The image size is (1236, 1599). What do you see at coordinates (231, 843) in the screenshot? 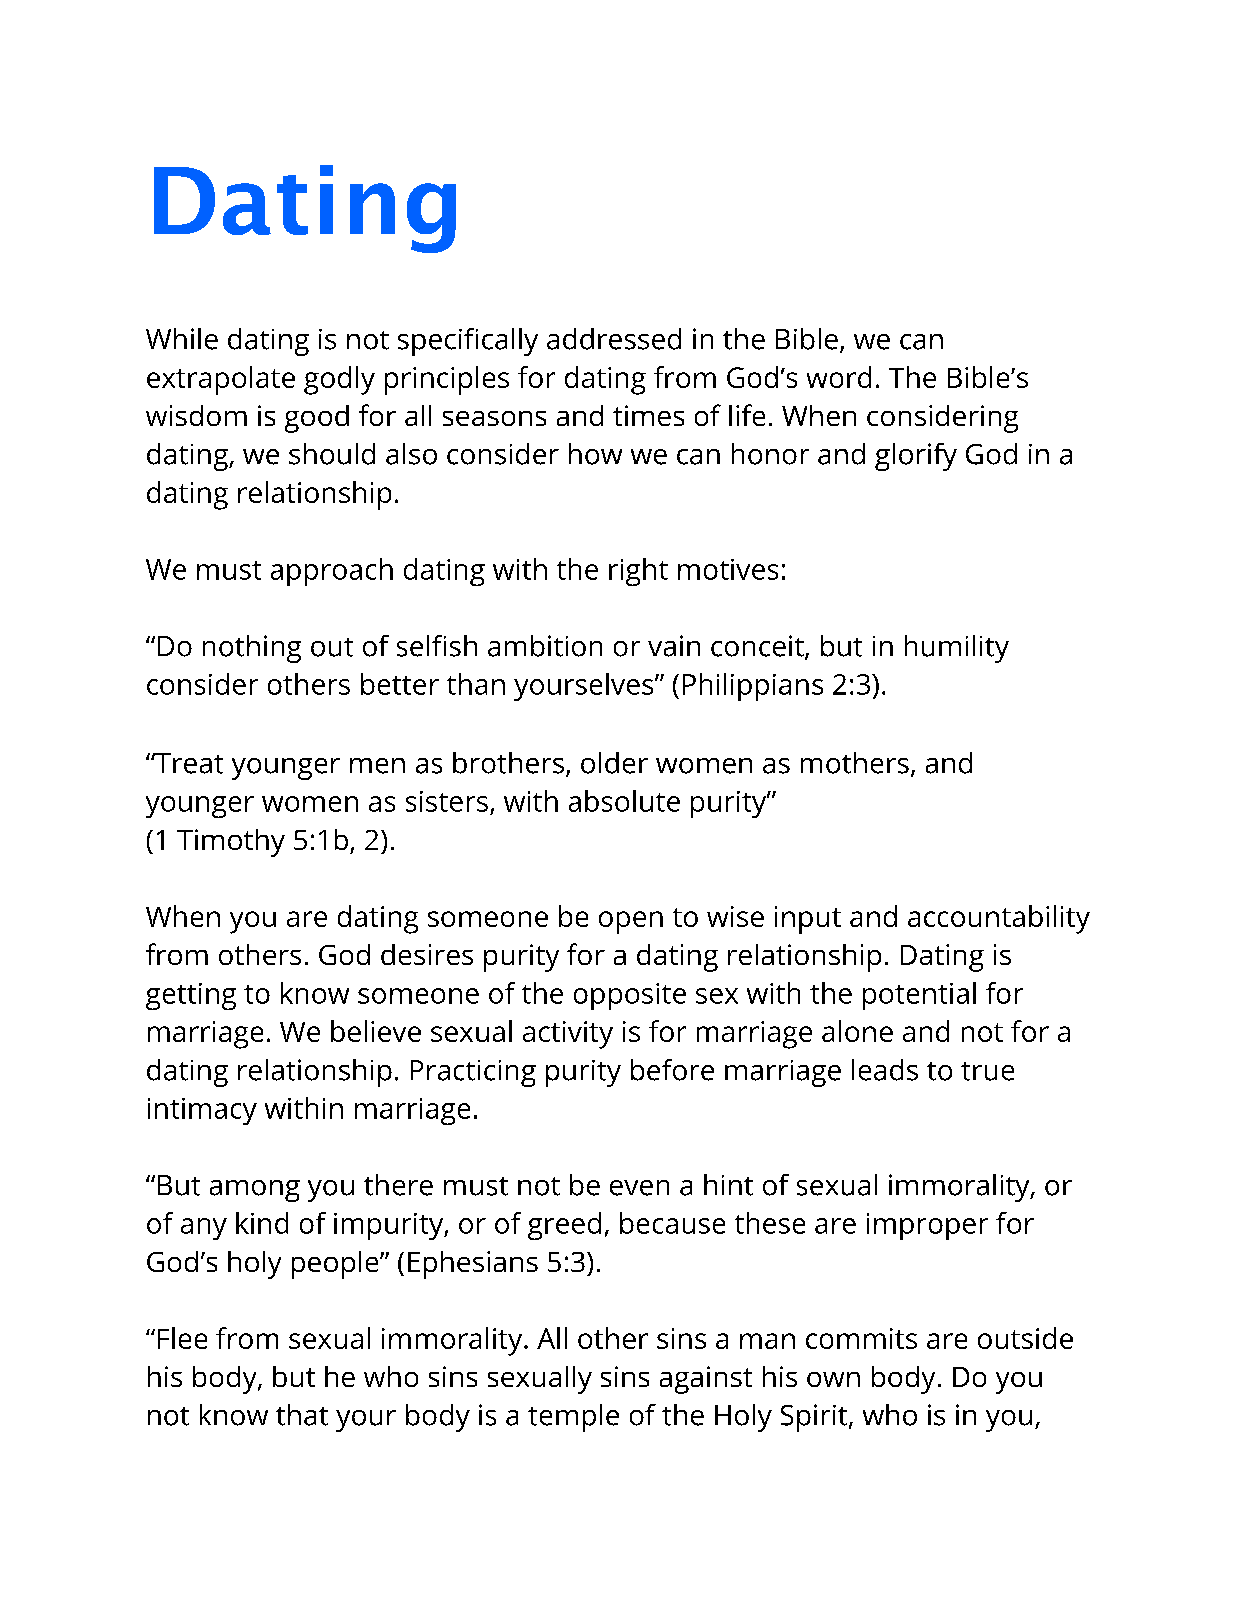
I see `Timothy` at bounding box center [231, 843].
